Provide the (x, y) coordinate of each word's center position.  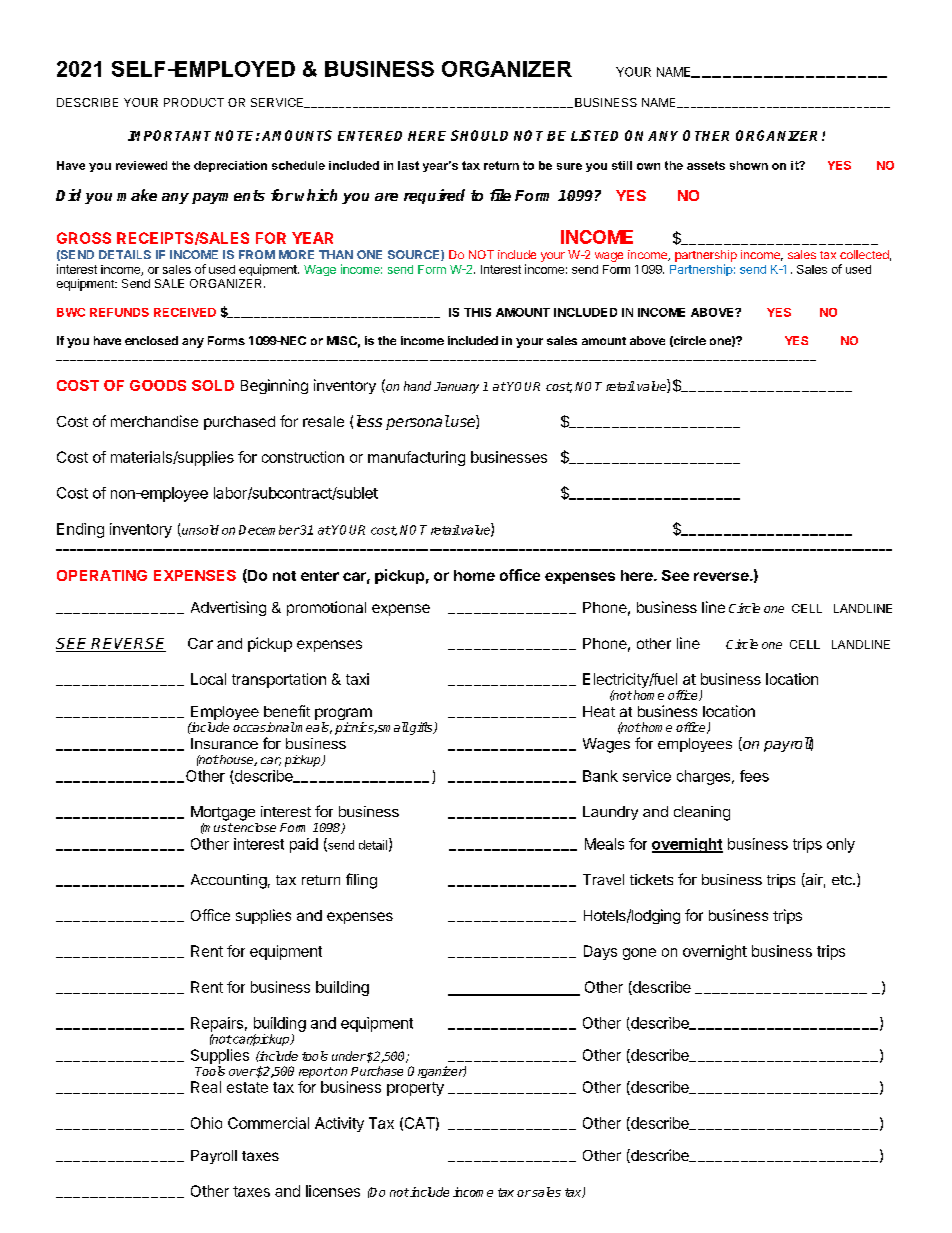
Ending (80, 530)
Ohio (206, 1123)
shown (749, 165)
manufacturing (416, 458)
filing (361, 881)
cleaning (702, 813)
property (415, 1089)
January (456, 388)
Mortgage (223, 813)
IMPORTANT (169, 135)
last (408, 165)
